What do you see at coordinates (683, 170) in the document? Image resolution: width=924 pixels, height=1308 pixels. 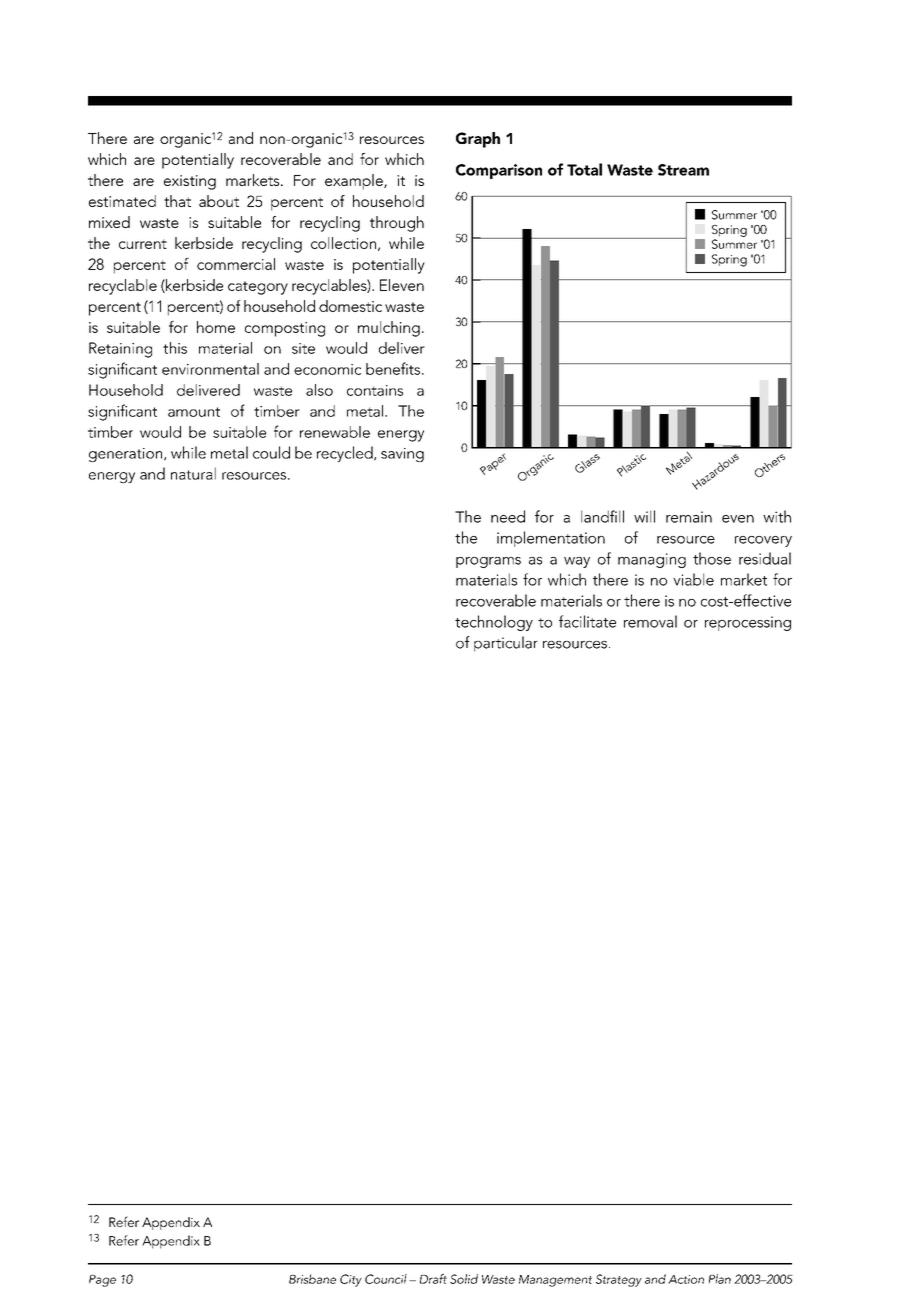 I see `Stream` at bounding box center [683, 170].
